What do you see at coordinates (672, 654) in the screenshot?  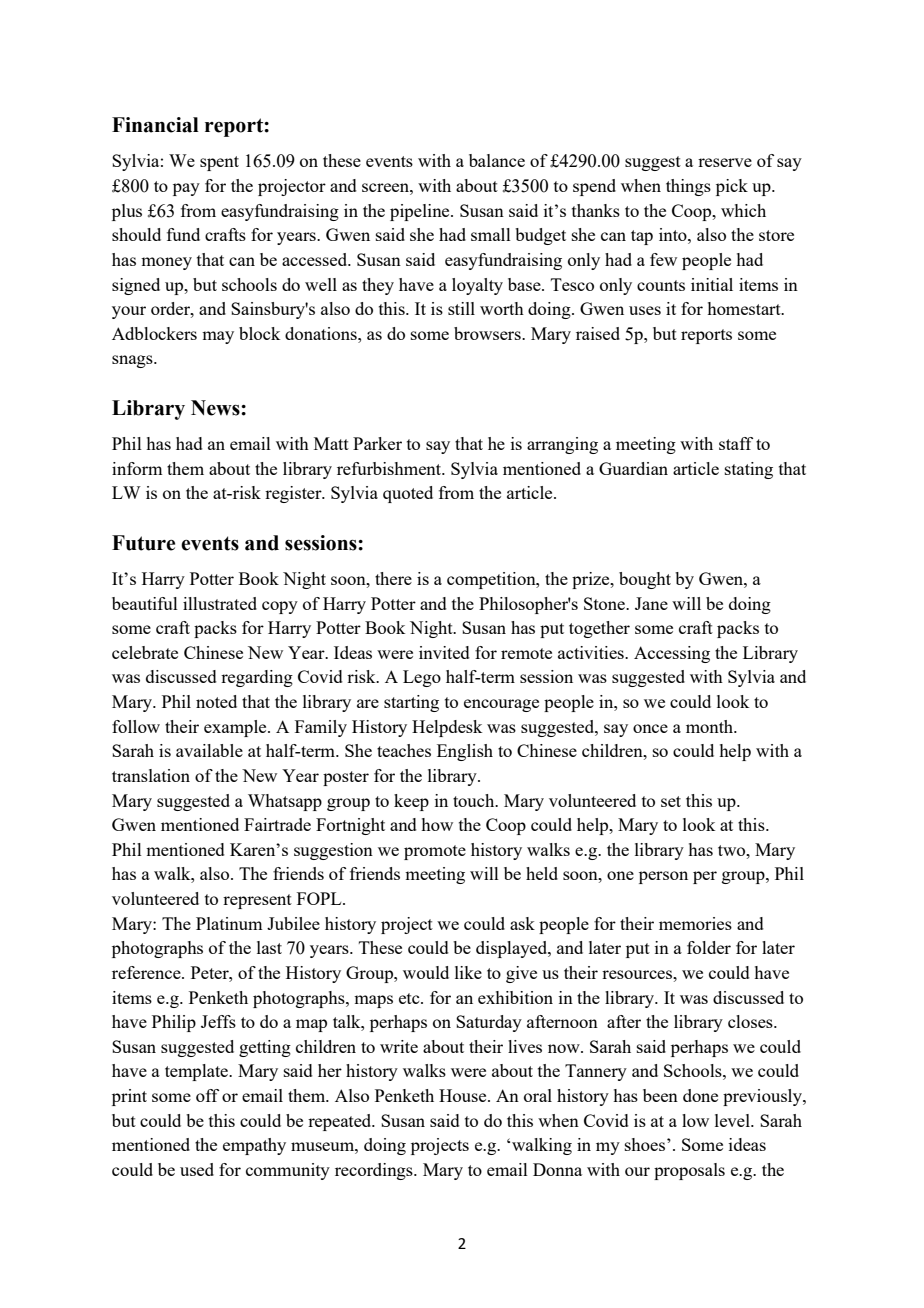 I see `Accessing` at bounding box center [672, 654].
